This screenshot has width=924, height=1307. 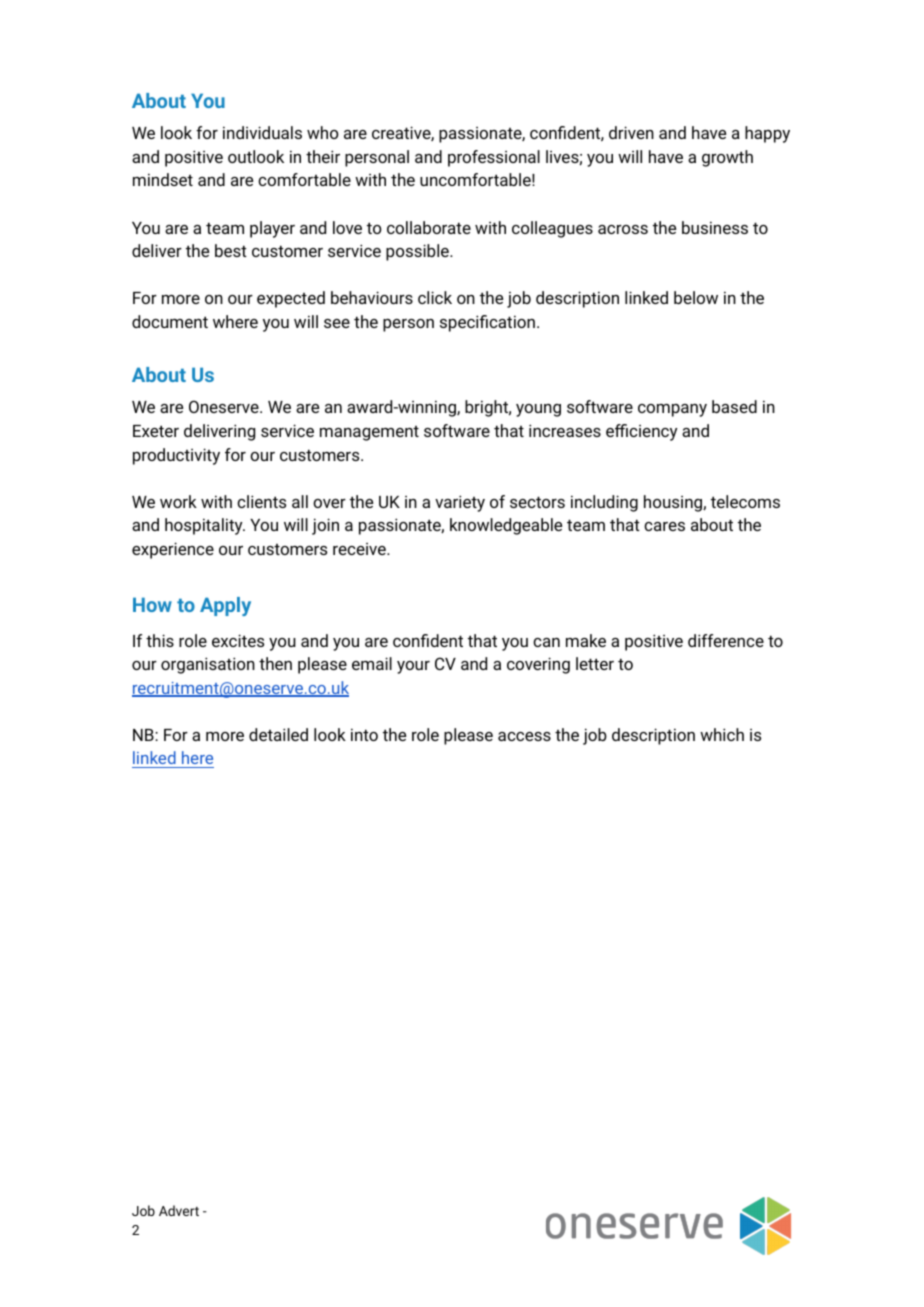 What do you see at coordinates (364, 734) in the screenshot?
I see `into` at bounding box center [364, 734].
